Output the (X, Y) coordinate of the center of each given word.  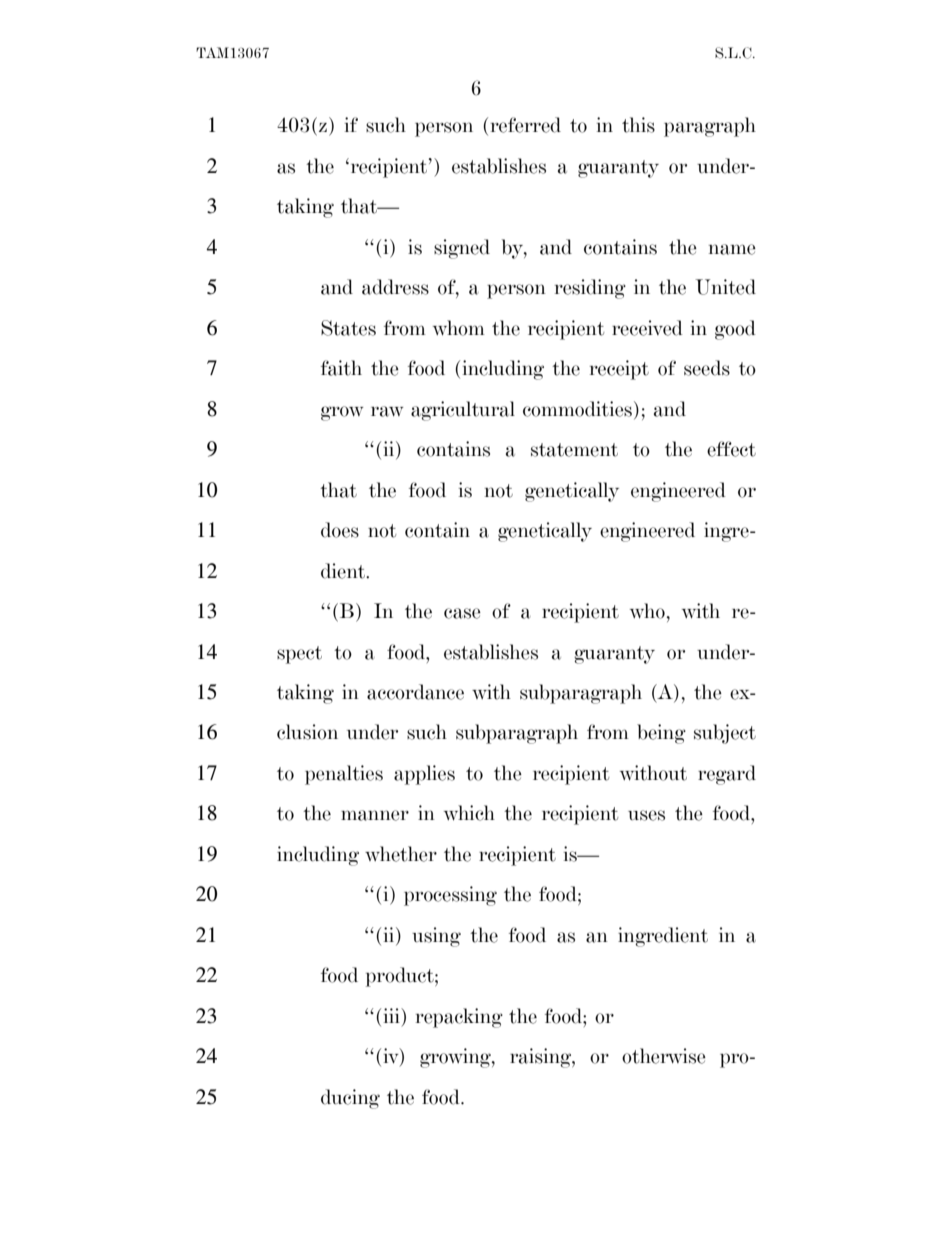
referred (526, 125)
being (661, 734)
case (462, 613)
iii (393, 1015)
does (340, 530)
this (638, 125)
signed (462, 249)
